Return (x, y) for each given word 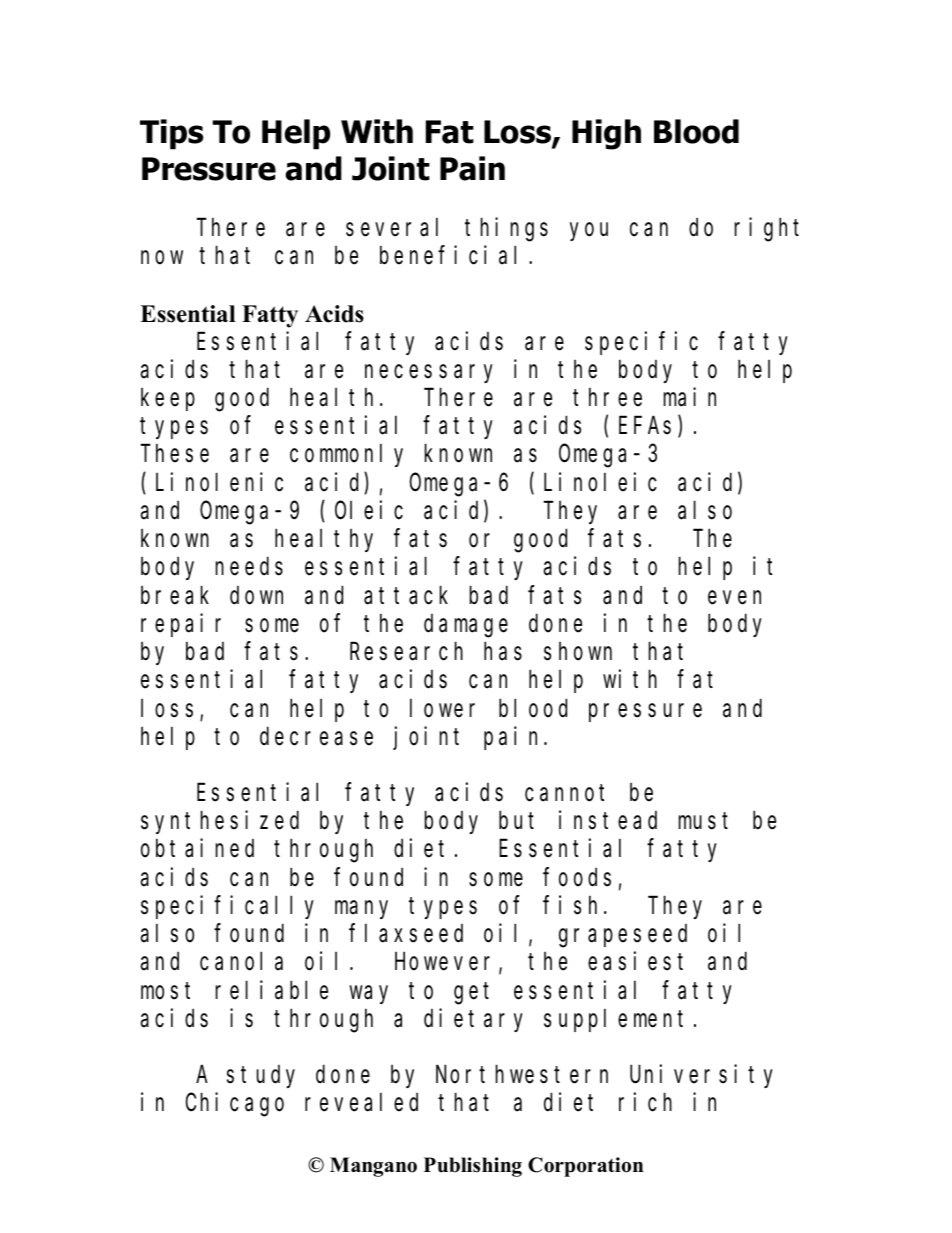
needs (249, 567)
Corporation (585, 1167)
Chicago (234, 1105)
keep (168, 399)
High (606, 134)
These (175, 454)
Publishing (473, 1167)
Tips (171, 134)
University (701, 1076)
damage (466, 626)
